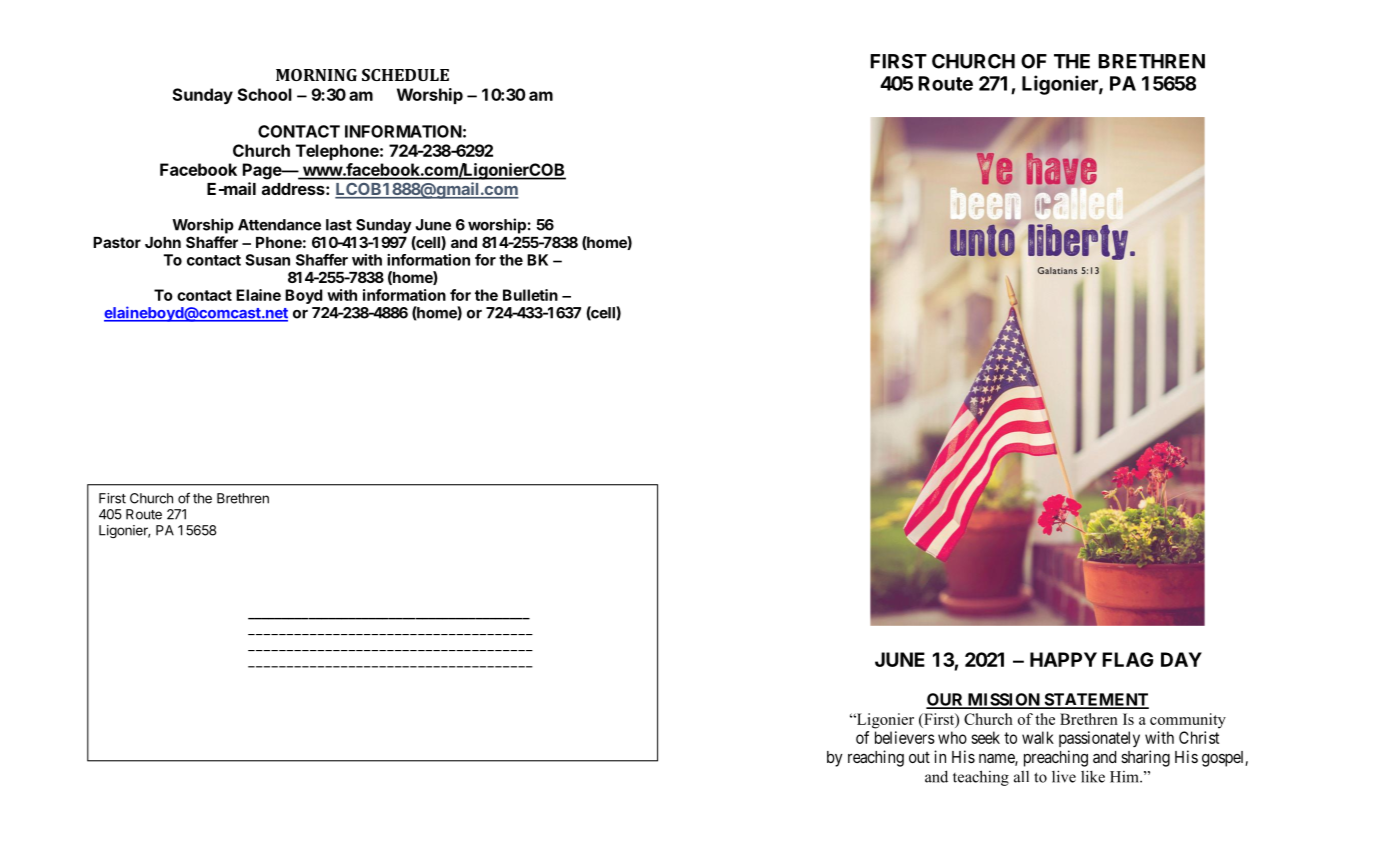 The width and height of the screenshot is (1400, 850). I want to click on Bulletin, so click(530, 295).
